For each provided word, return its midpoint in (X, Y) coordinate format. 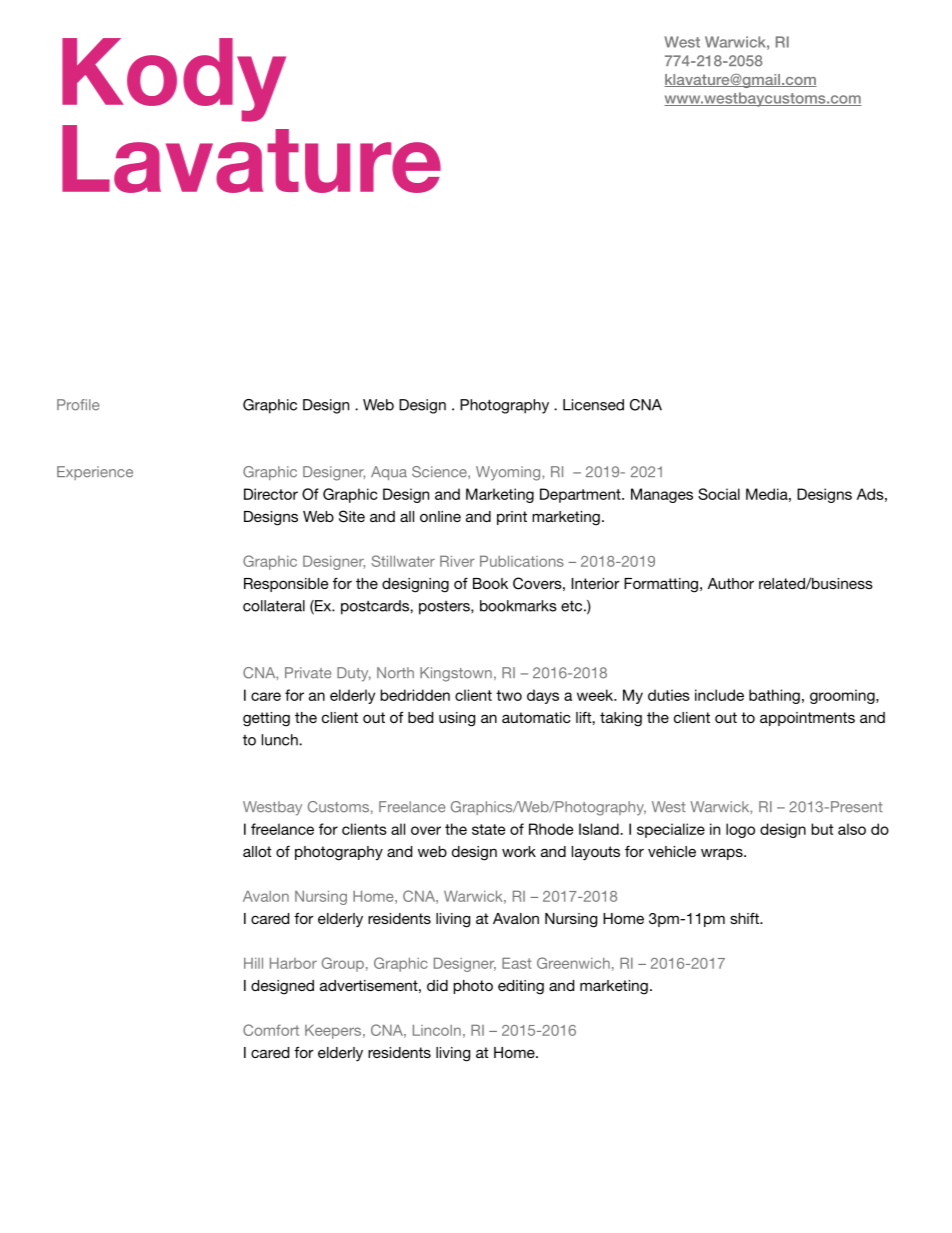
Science (440, 472)
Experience (95, 473)
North (395, 673)
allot (257, 851)
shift (745, 918)
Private (308, 673)
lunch (281, 740)
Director (271, 494)
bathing (774, 696)
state (488, 829)
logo (740, 830)
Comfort (271, 1030)
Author (731, 583)
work (519, 851)
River (457, 561)
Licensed (593, 405)
